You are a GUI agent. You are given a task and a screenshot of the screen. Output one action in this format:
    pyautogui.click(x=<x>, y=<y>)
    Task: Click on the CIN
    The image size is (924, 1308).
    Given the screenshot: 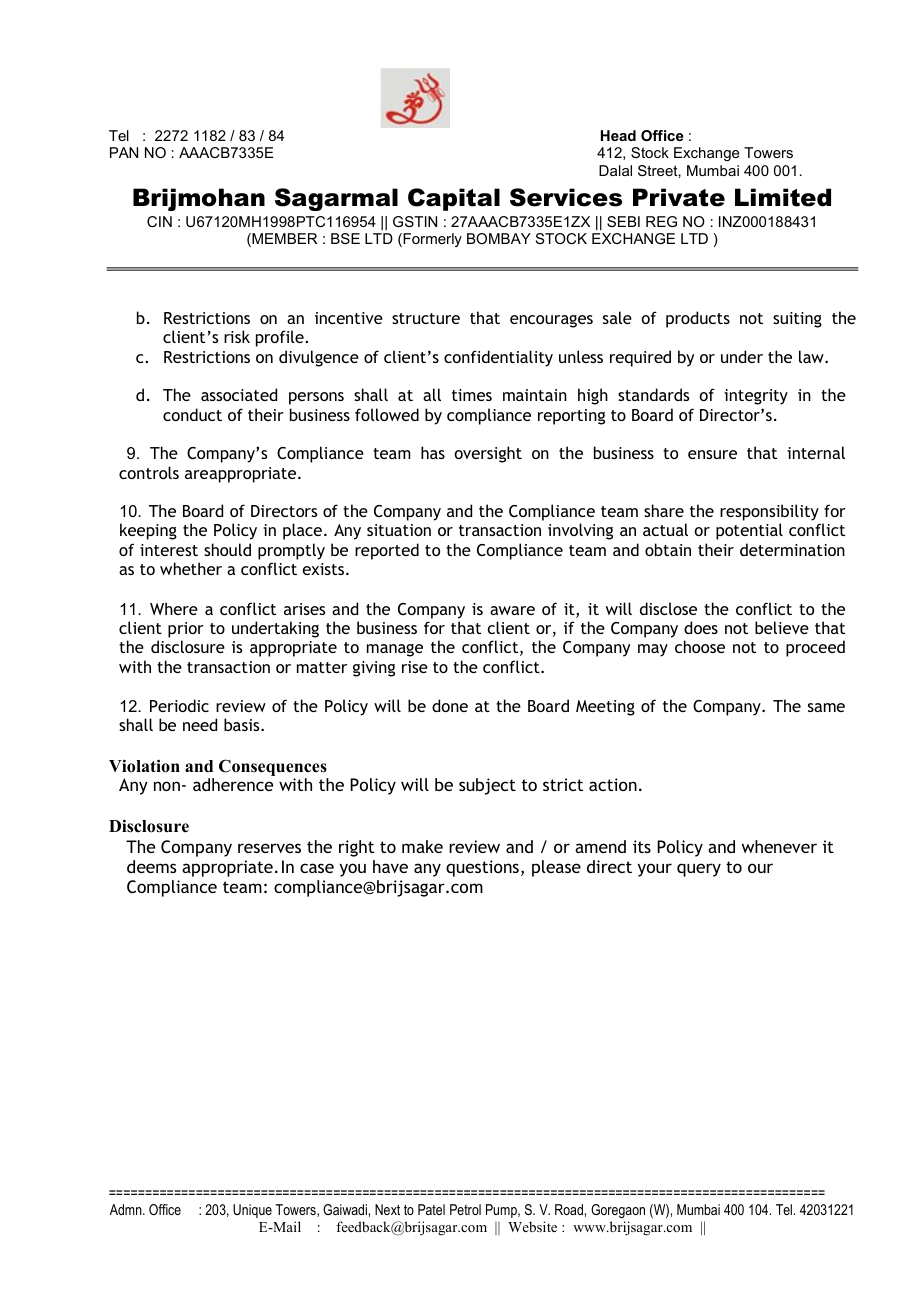 What is the action you would take?
    pyautogui.click(x=159, y=221)
